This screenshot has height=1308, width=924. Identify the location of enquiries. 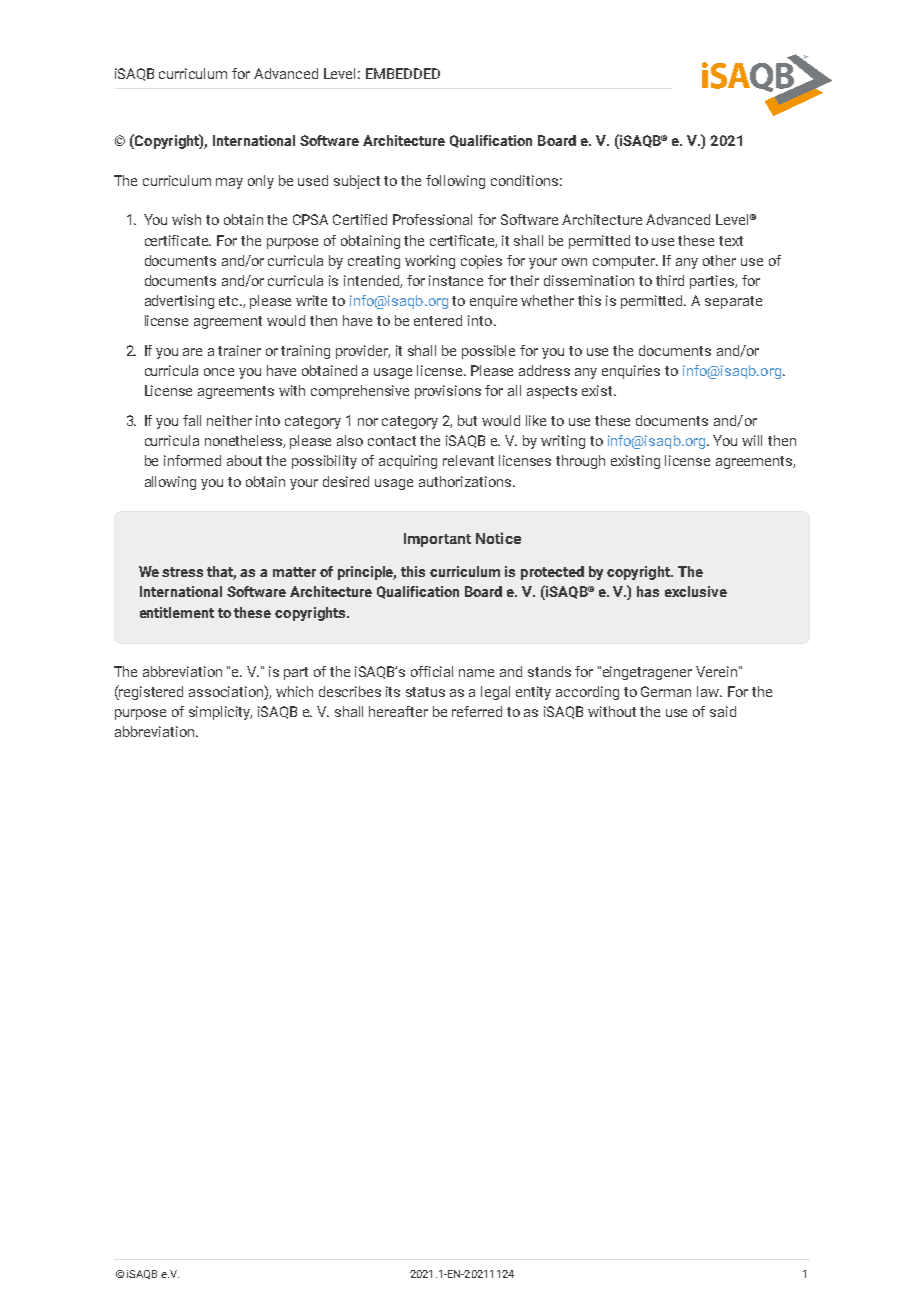
(631, 372).
